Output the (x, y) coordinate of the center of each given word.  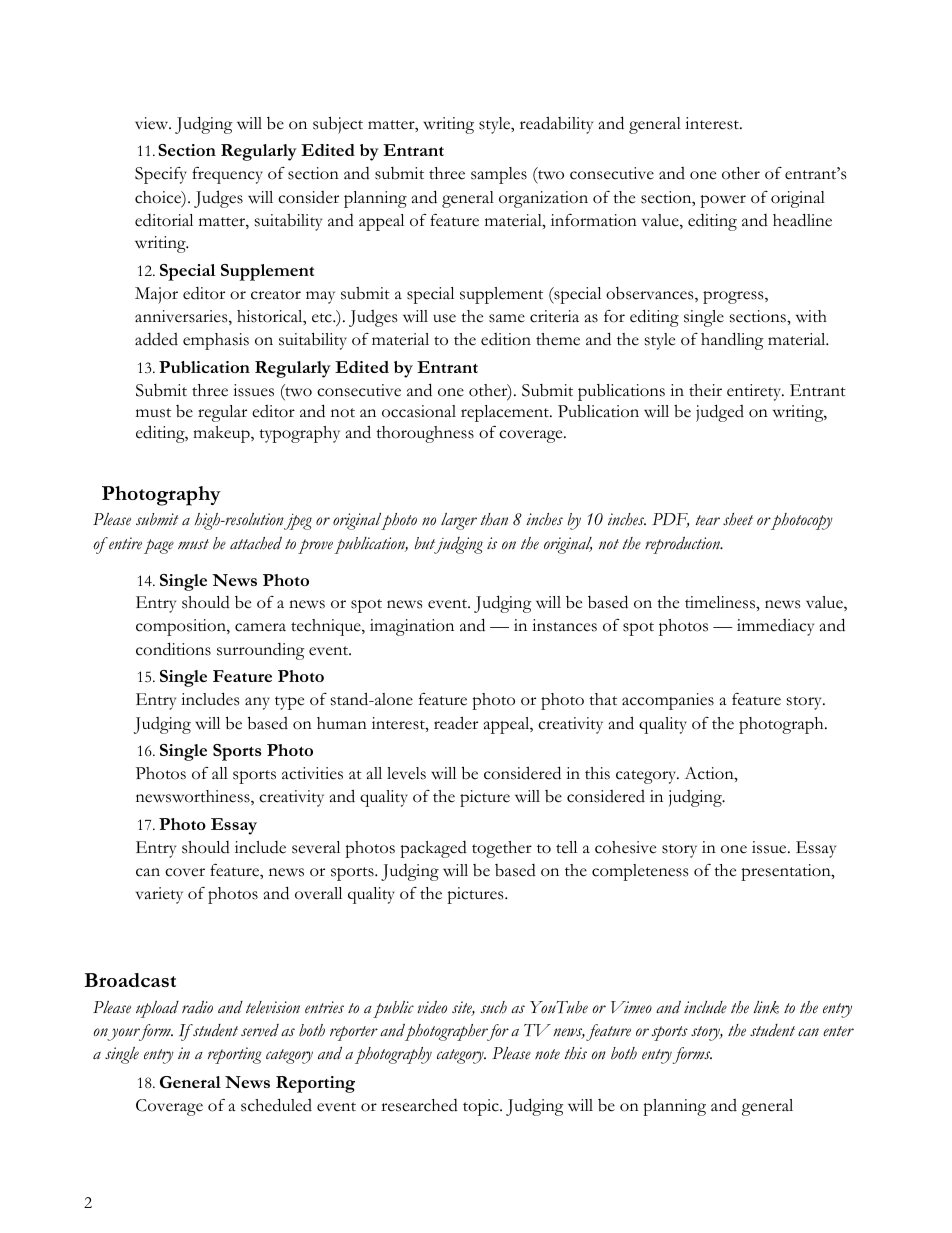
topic (482, 1107)
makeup (222, 434)
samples (499, 175)
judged (720, 413)
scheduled (276, 1105)
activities (312, 773)
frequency (227, 175)
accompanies (668, 701)
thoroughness (425, 434)
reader (456, 723)
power (723, 201)
